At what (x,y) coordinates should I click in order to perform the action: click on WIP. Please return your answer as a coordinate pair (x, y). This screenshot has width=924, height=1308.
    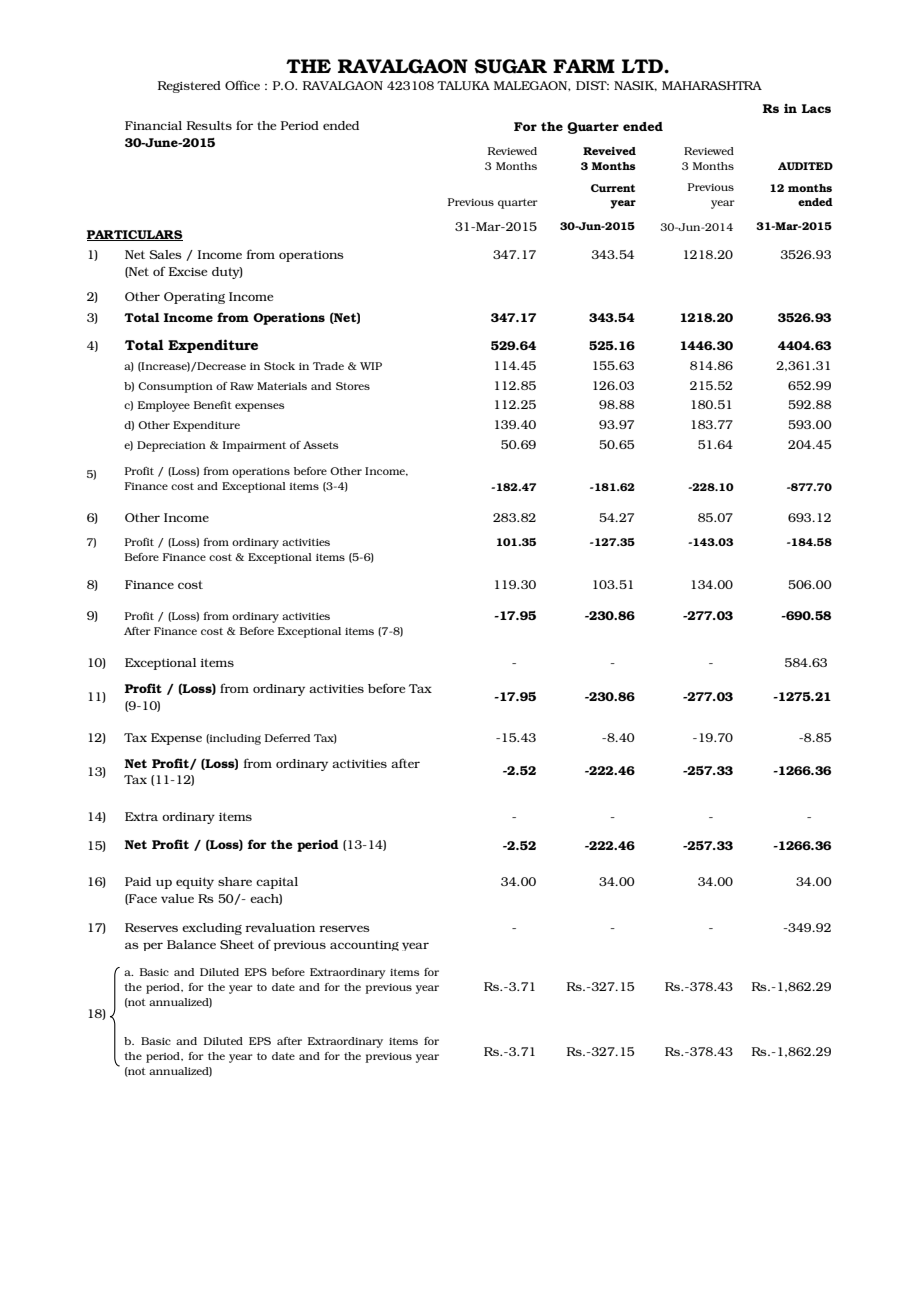
    Looking at the image, I should click on (371, 366).
